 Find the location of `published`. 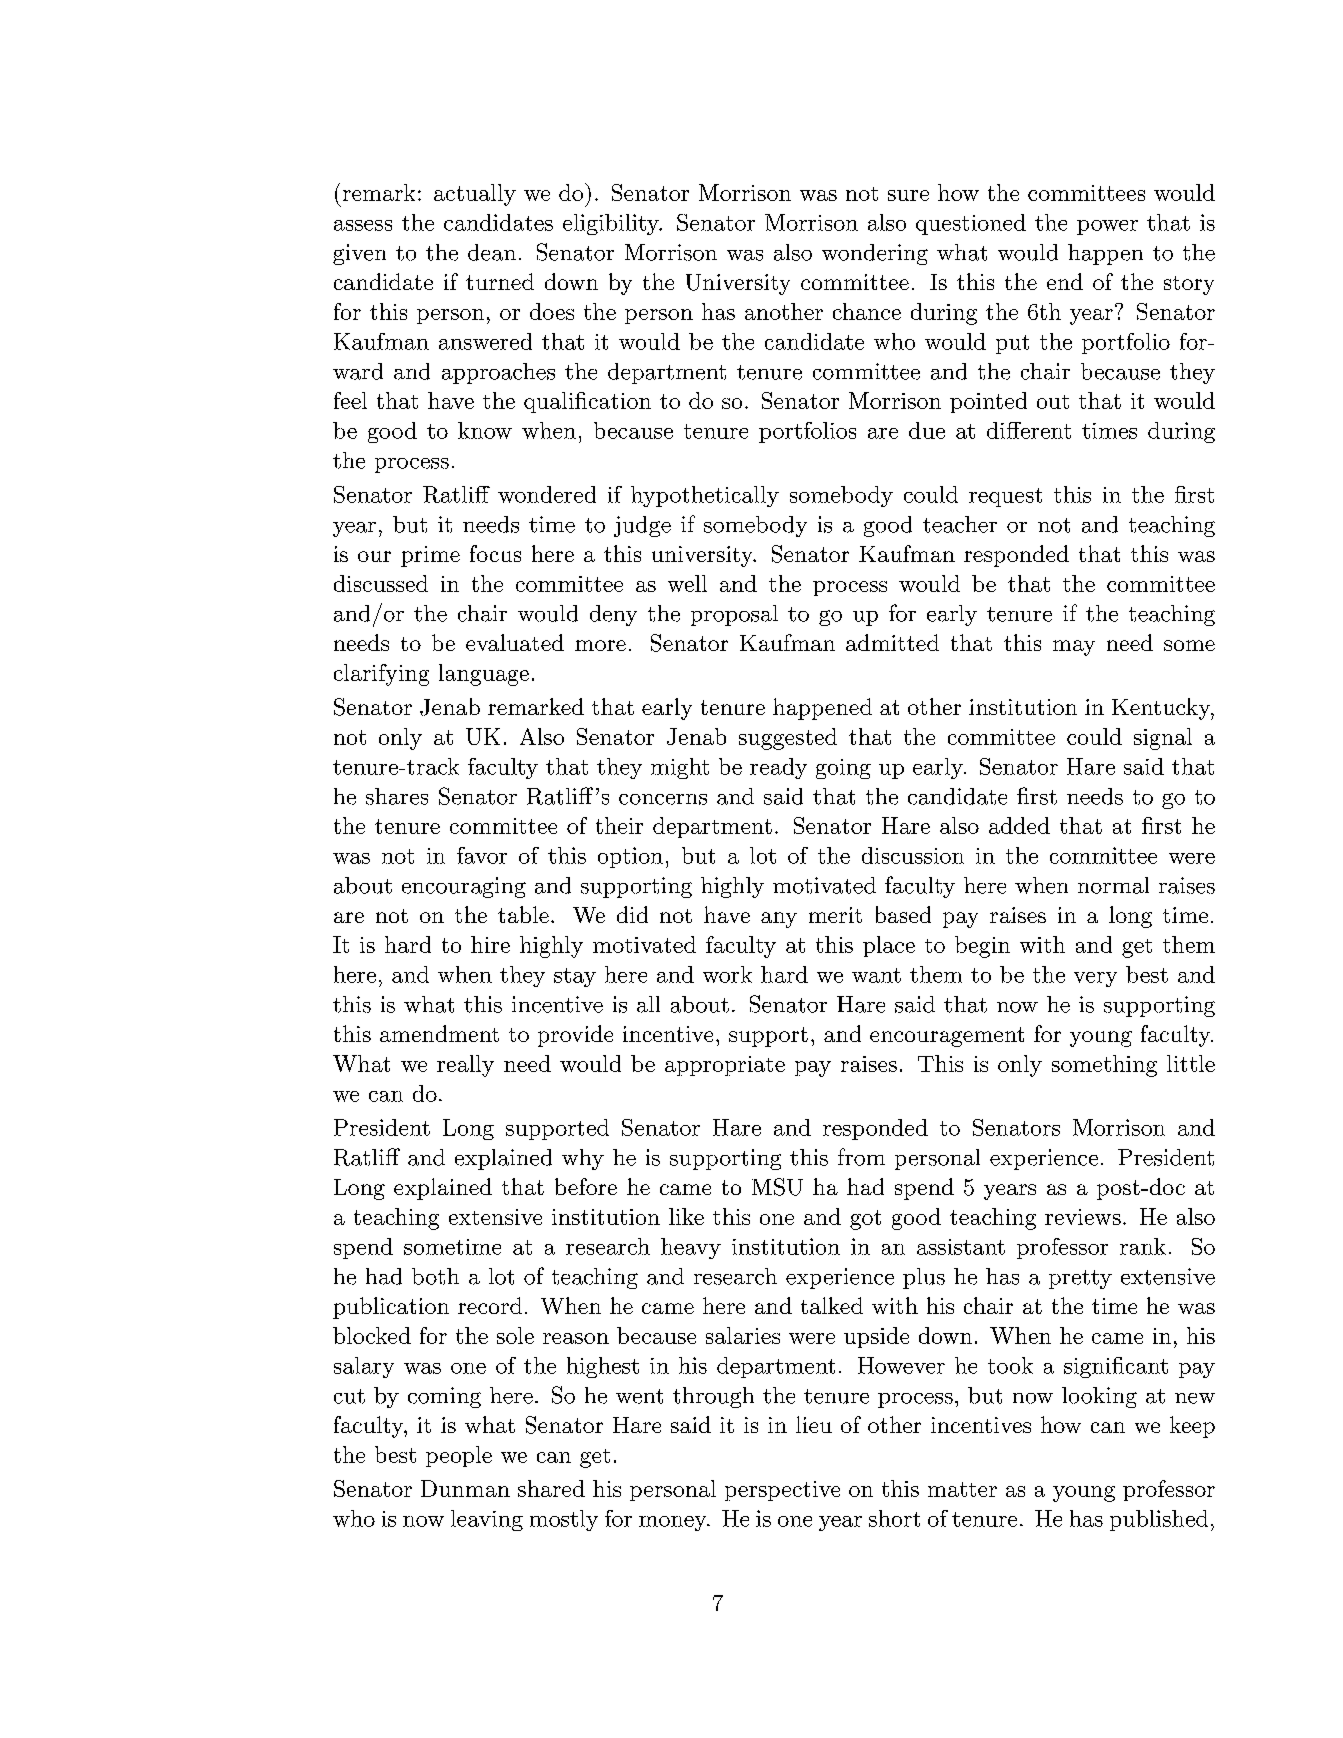

published is located at coordinates (1159, 1520).
